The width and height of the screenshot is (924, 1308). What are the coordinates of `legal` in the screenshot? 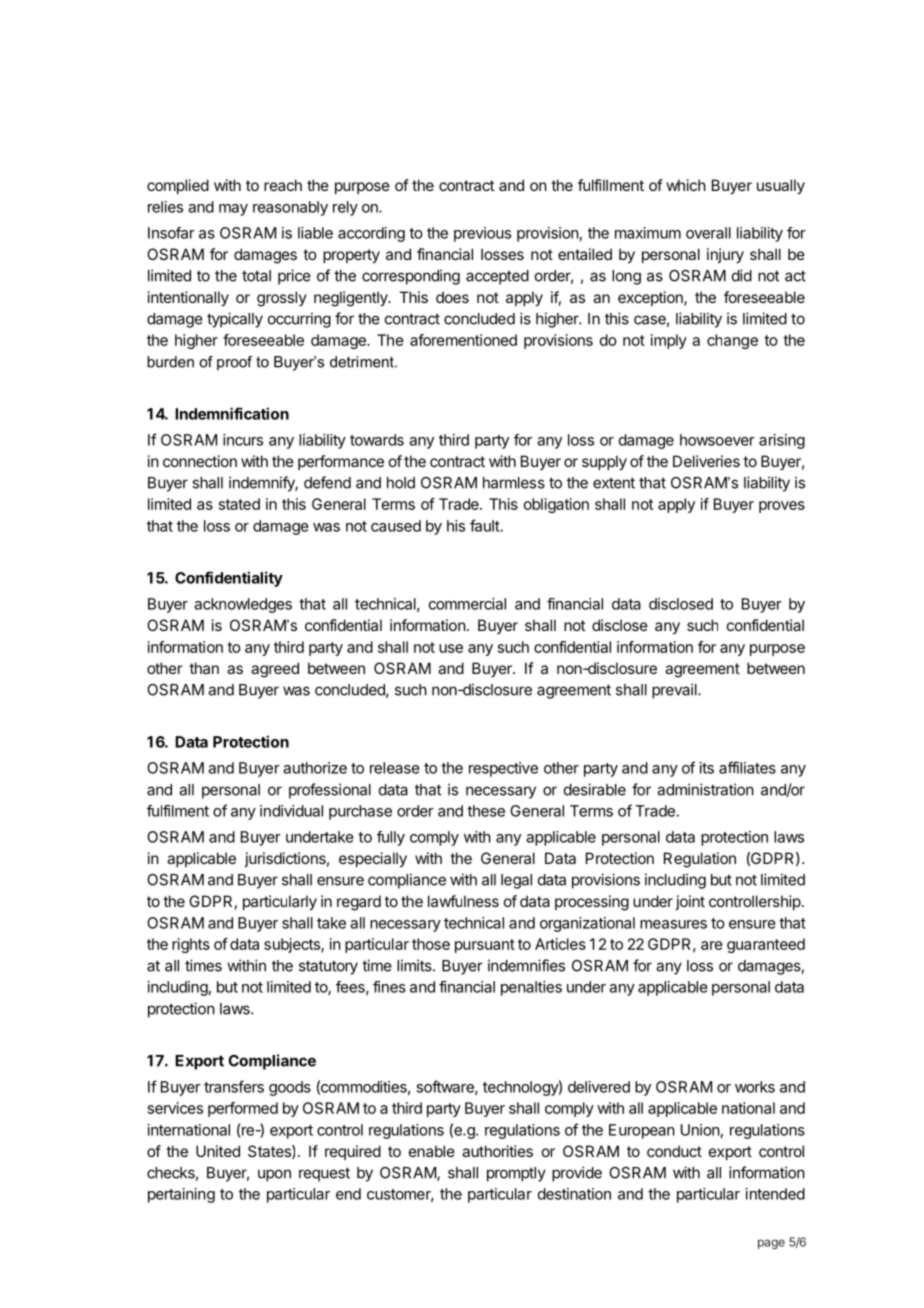 It's located at (516, 881).
